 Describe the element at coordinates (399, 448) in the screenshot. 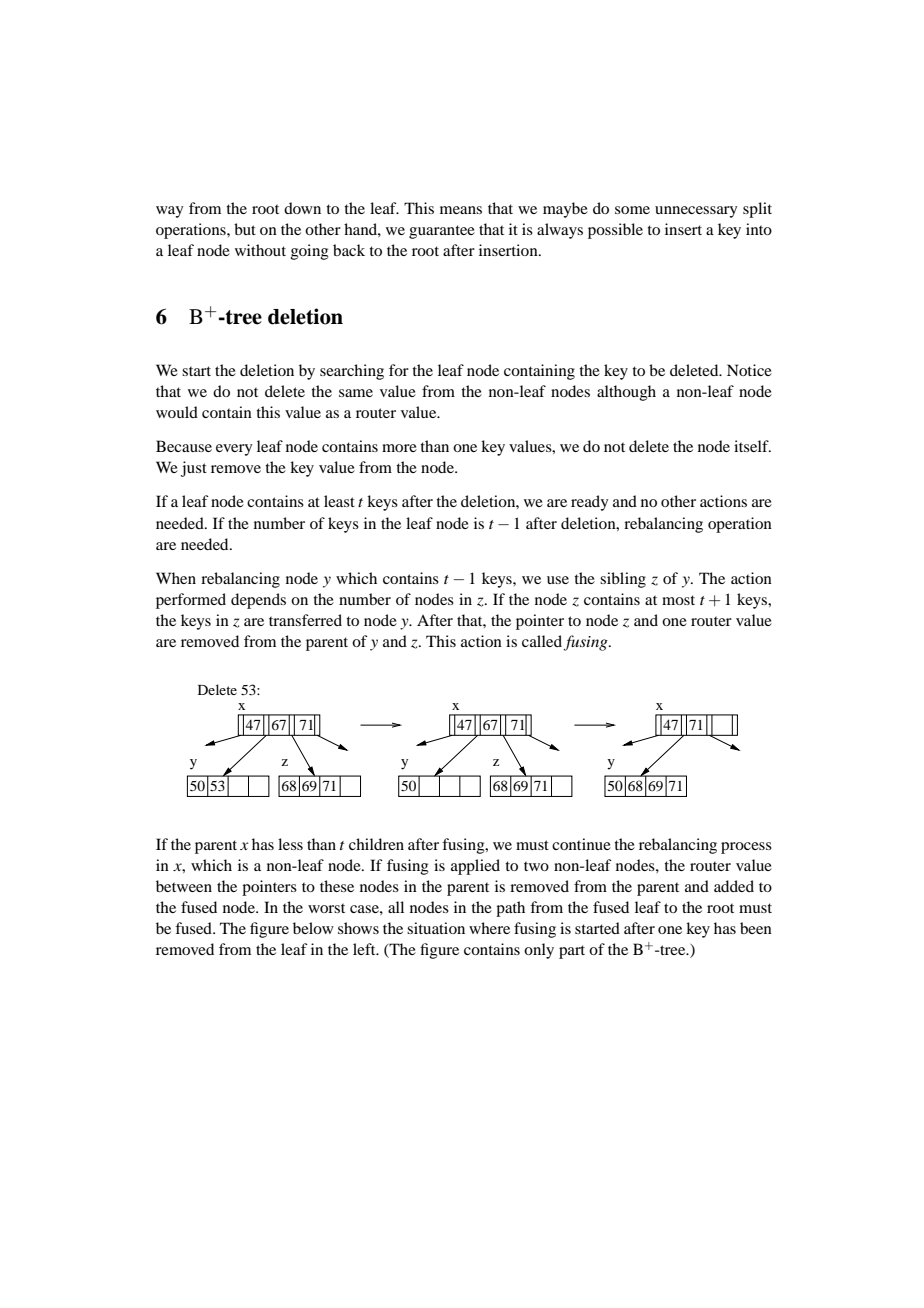

I see `more` at that location.
